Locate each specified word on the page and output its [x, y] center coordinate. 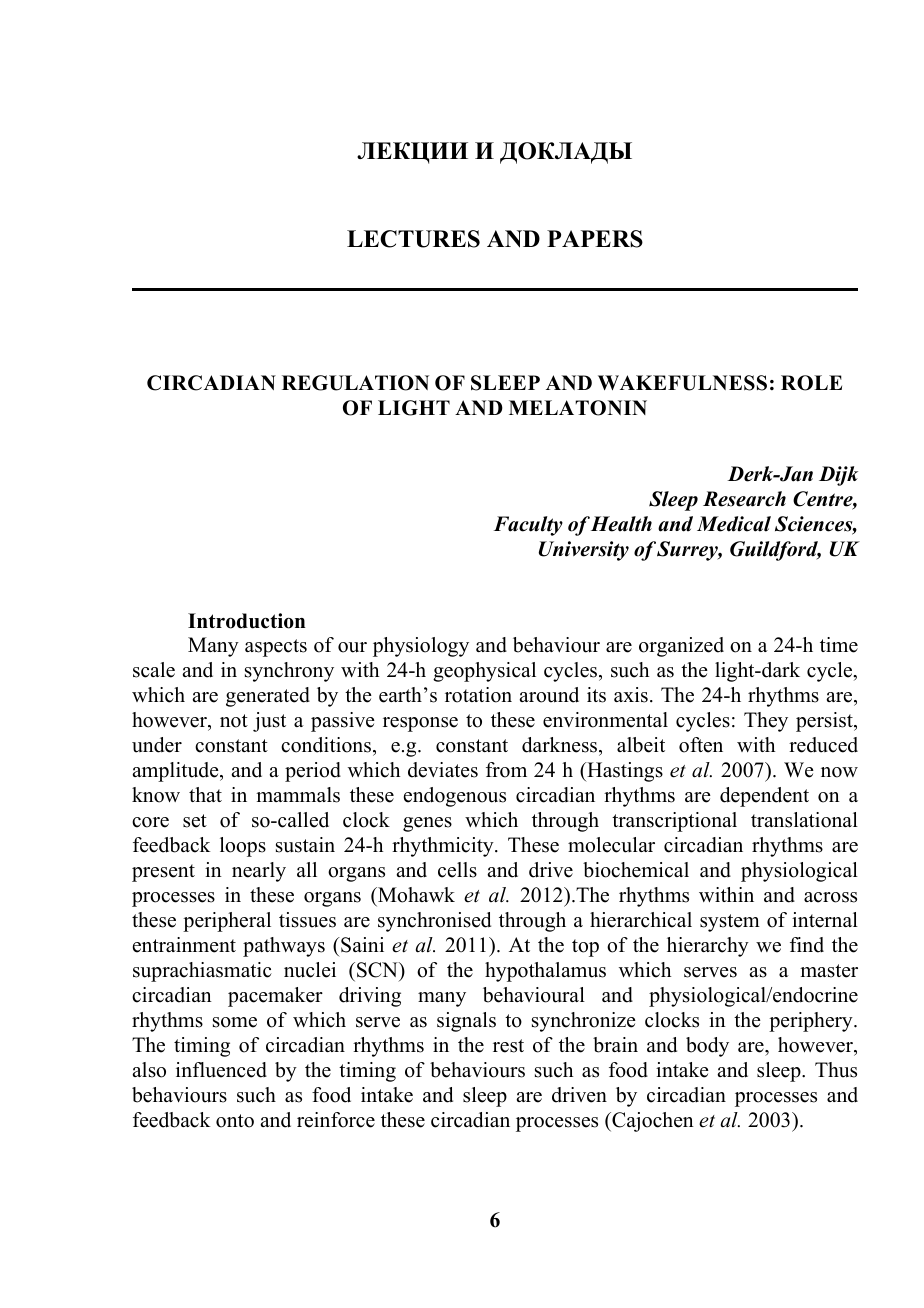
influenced [221, 1070]
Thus [836, 1070]
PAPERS [595, 239]
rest [508, 1046]
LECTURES [413, 239]
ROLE [811, 383]
